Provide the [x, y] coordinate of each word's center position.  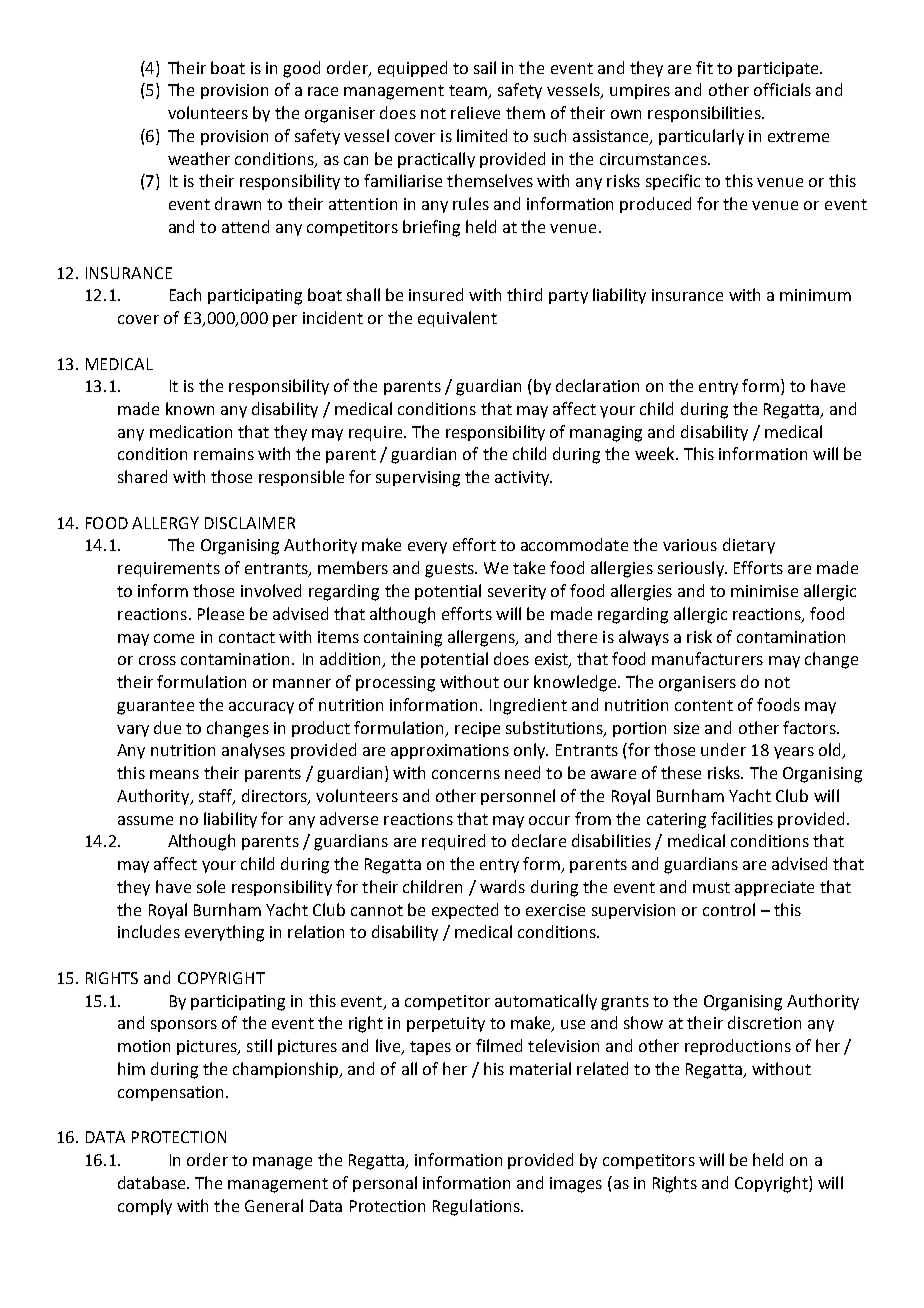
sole [211, 886]
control [729, 909]
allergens [482, 638]
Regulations [477, 1207]
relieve [475, 112]
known [190, 408]
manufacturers [707, 658]
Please [221, 613]
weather [199, 158]
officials [782, 89]
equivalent [457, 319]
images [576, 1185]
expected [465, 911]
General [274, 1205]
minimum [815, 295]
